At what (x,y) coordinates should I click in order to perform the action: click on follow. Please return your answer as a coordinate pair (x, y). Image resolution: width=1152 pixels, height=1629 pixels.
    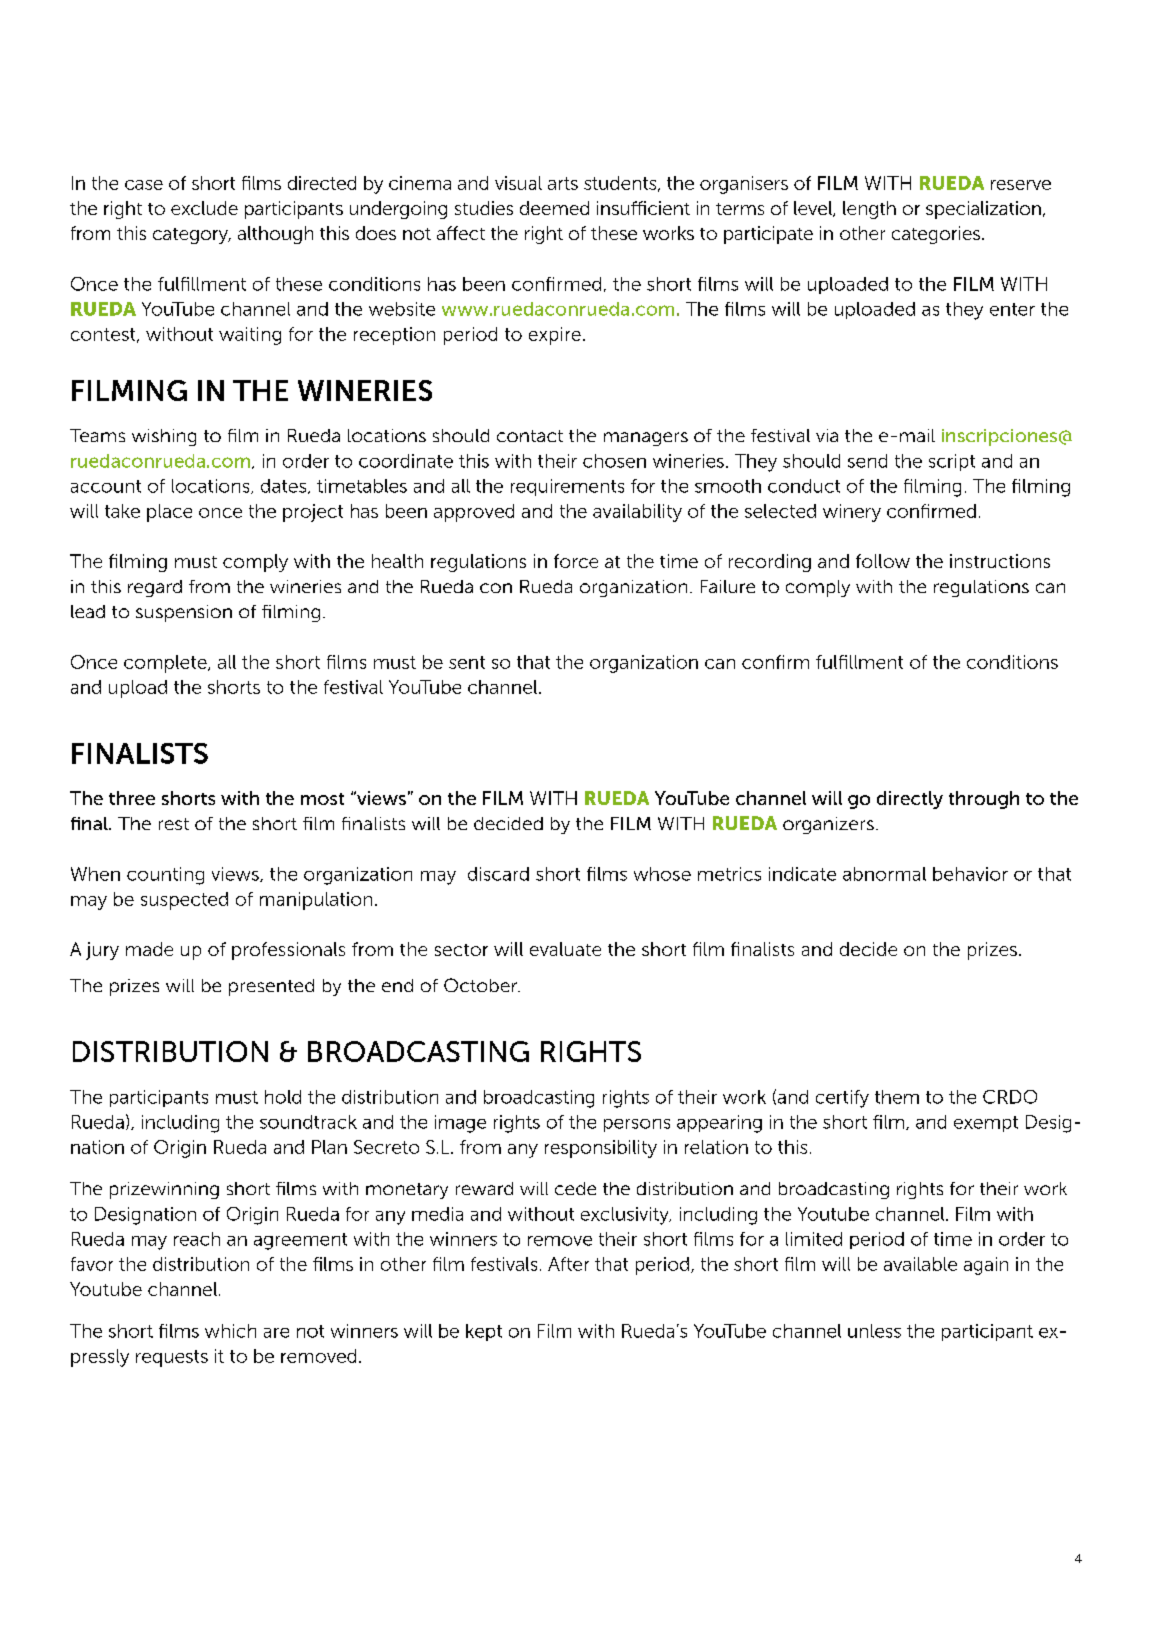
    Looking at the image, I should click on (883, 561).
